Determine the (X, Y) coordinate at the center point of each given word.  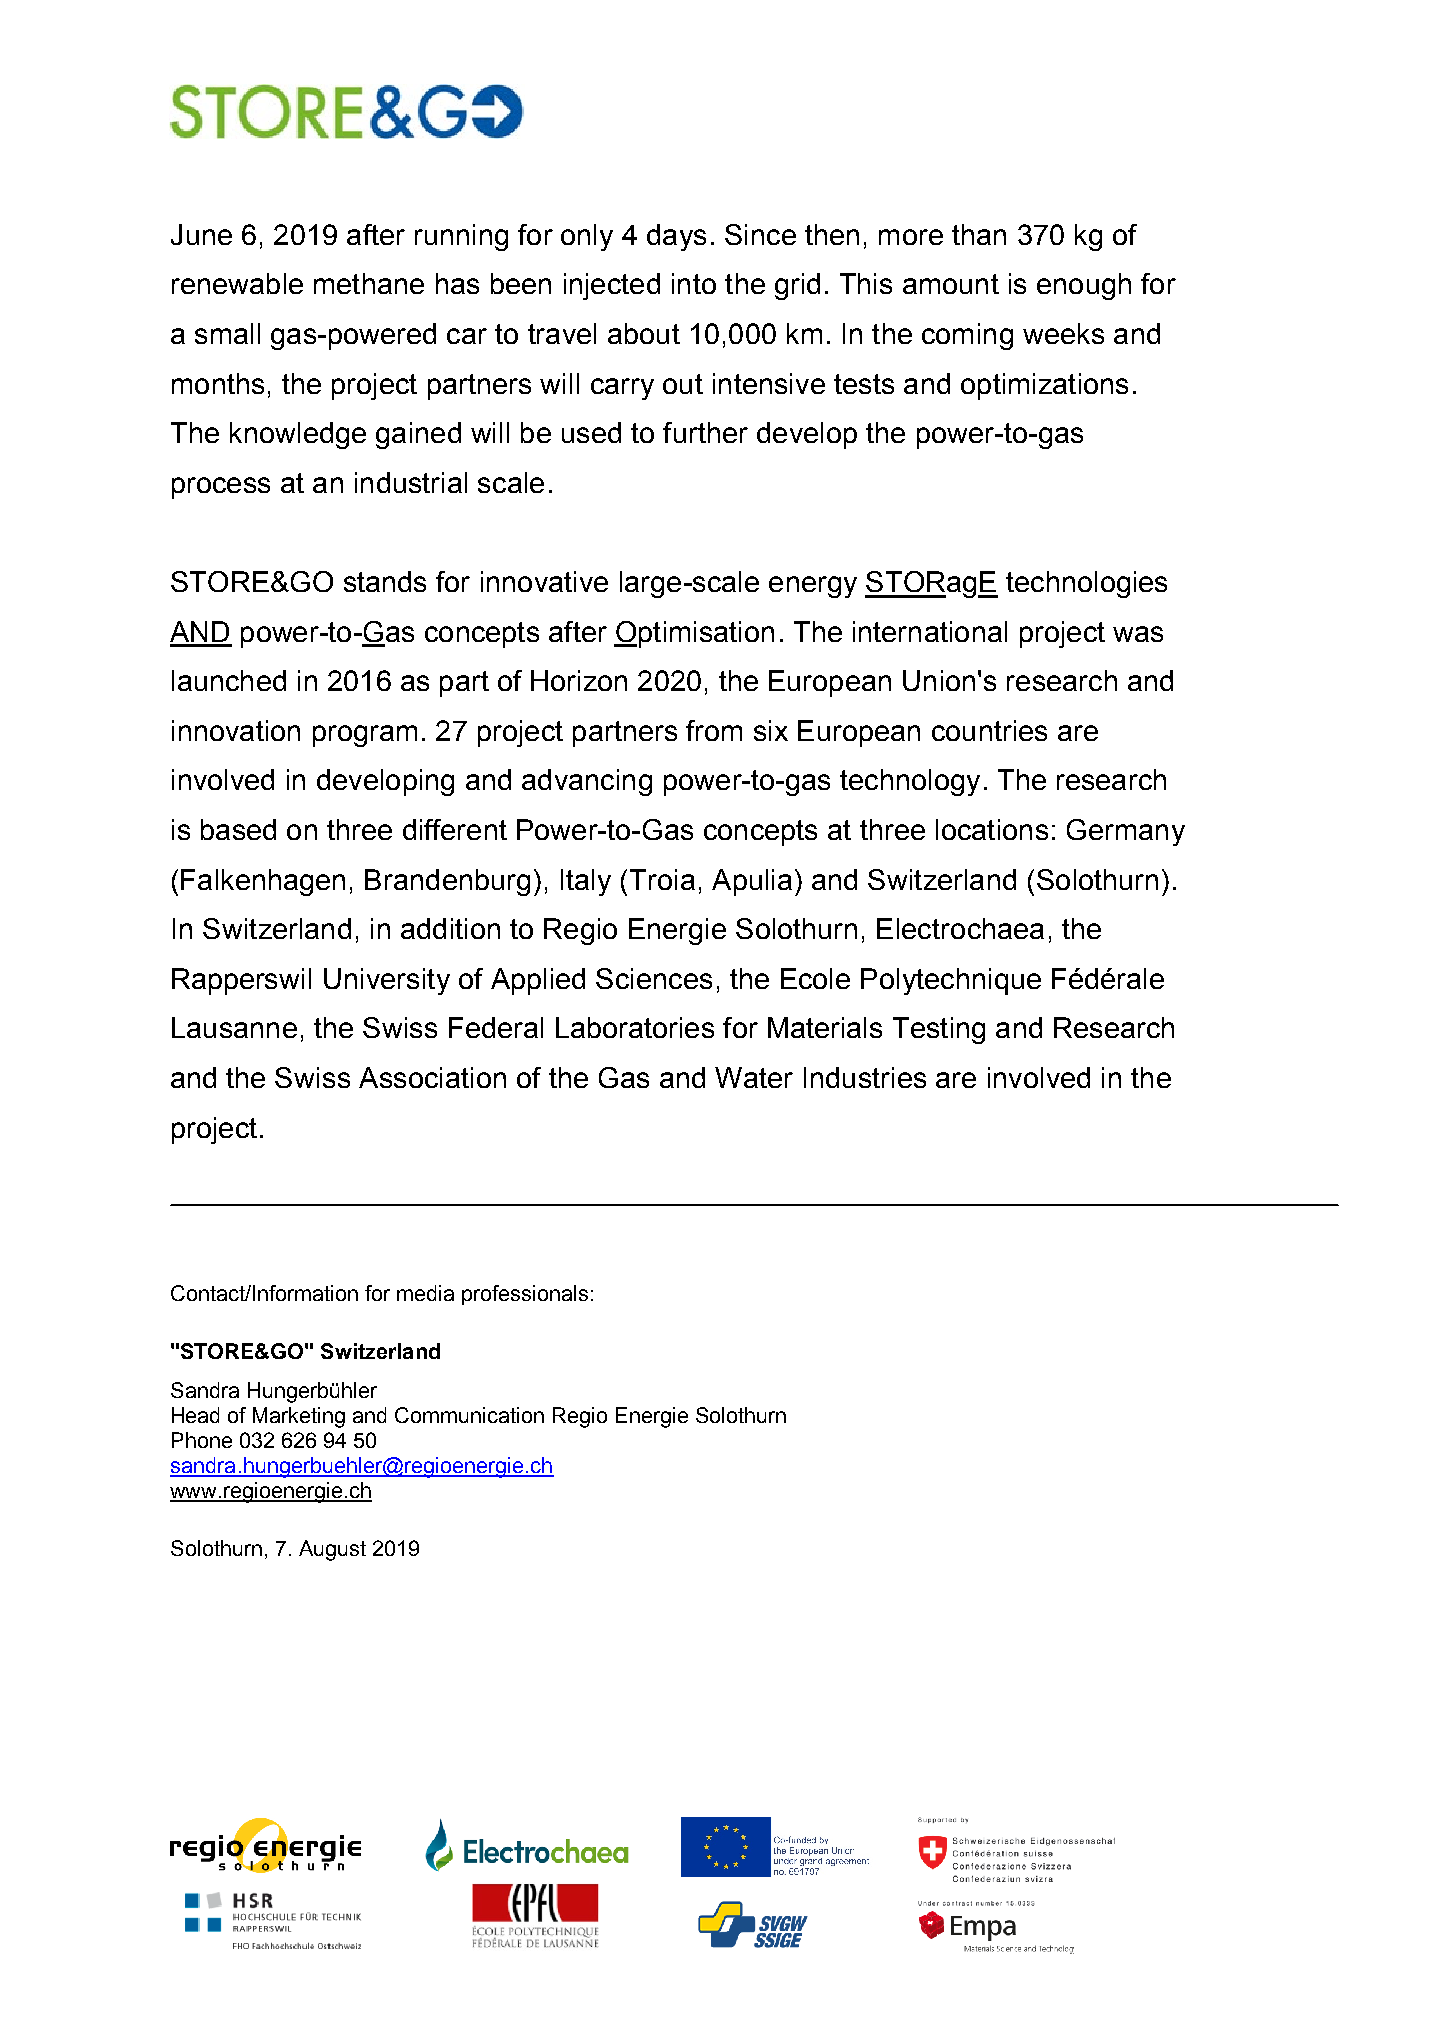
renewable (237, 283)
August (332, 1550)
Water (754, 1077)
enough (1084, 286)
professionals (525, 1295)
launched (229, 680)
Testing (939, 1030)
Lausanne (234, 1027)
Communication (469, 1415)
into (694, 283)
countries (989, 730)
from (714, 730)
